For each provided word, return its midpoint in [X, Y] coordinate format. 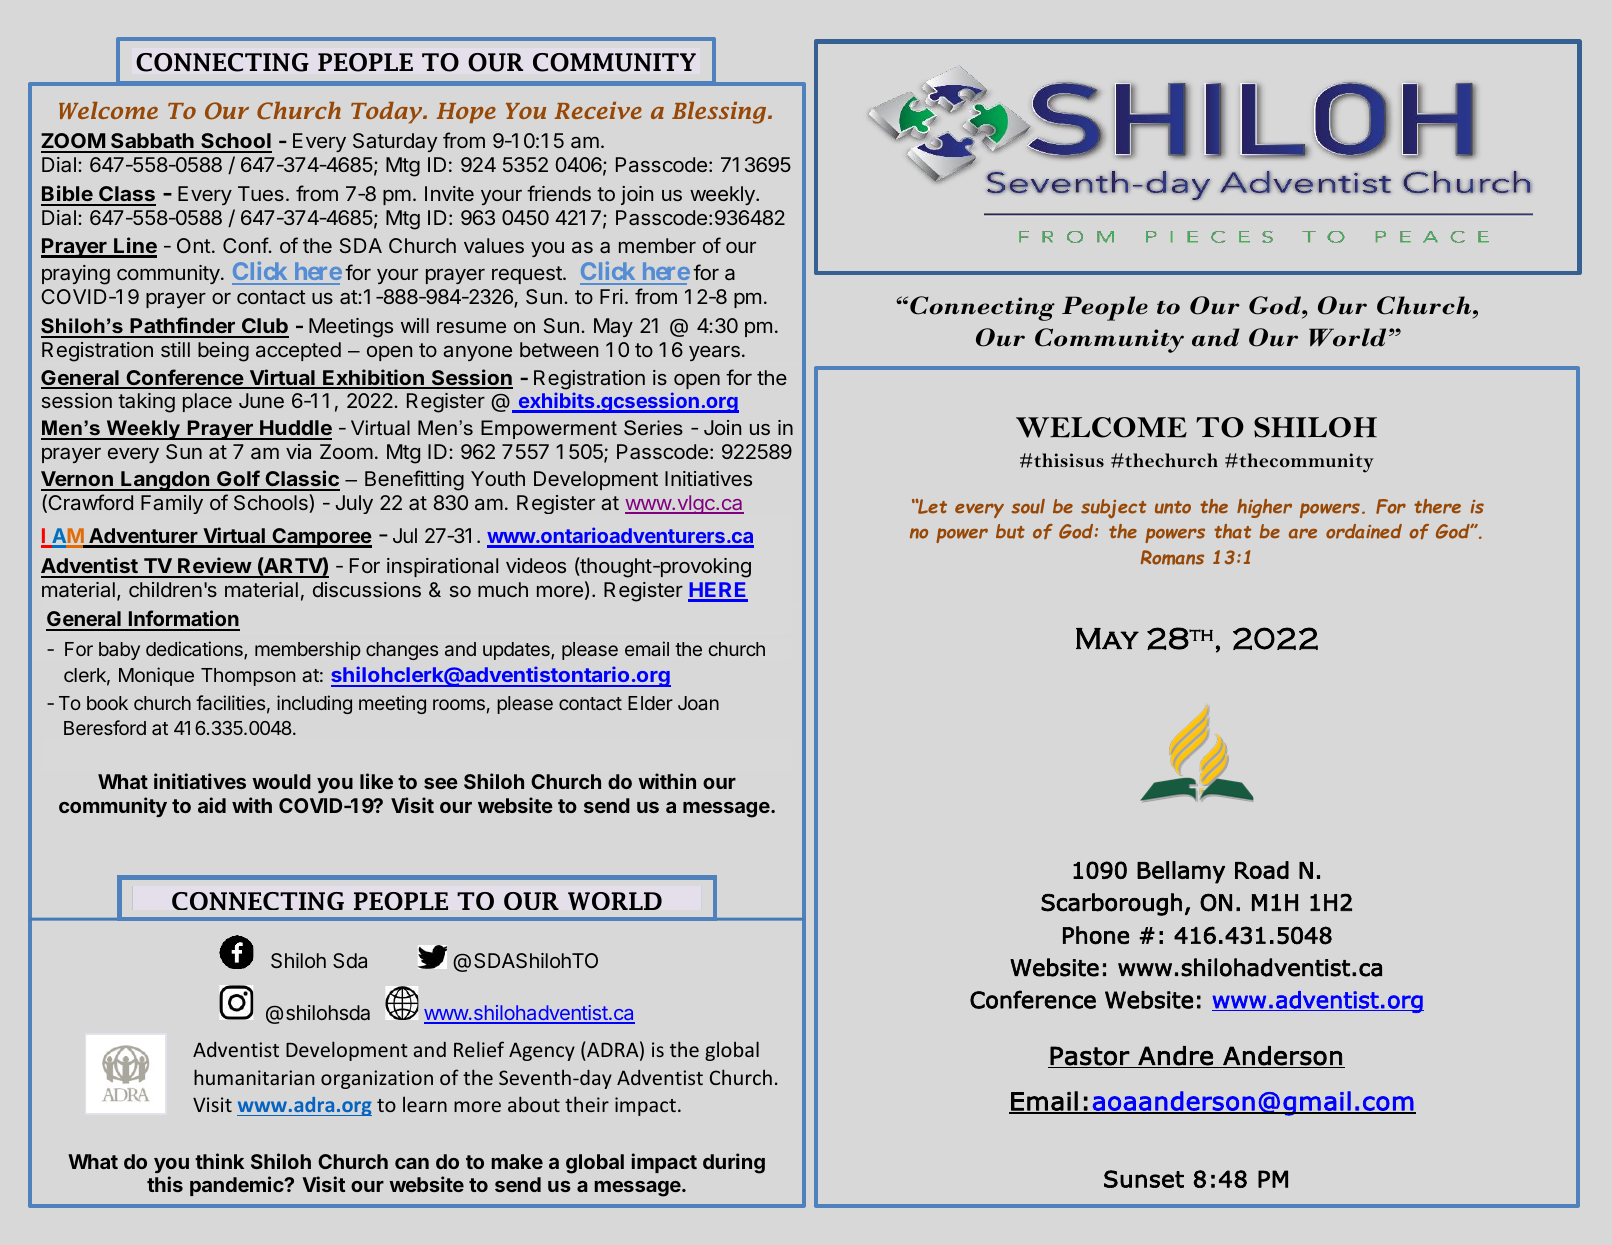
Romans [1172, 557]
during [734, 1163]
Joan [698, 703]
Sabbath [152, 142]
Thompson [248, 677]
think [219, 1161]
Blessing [720, 113]
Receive [598, 110]
